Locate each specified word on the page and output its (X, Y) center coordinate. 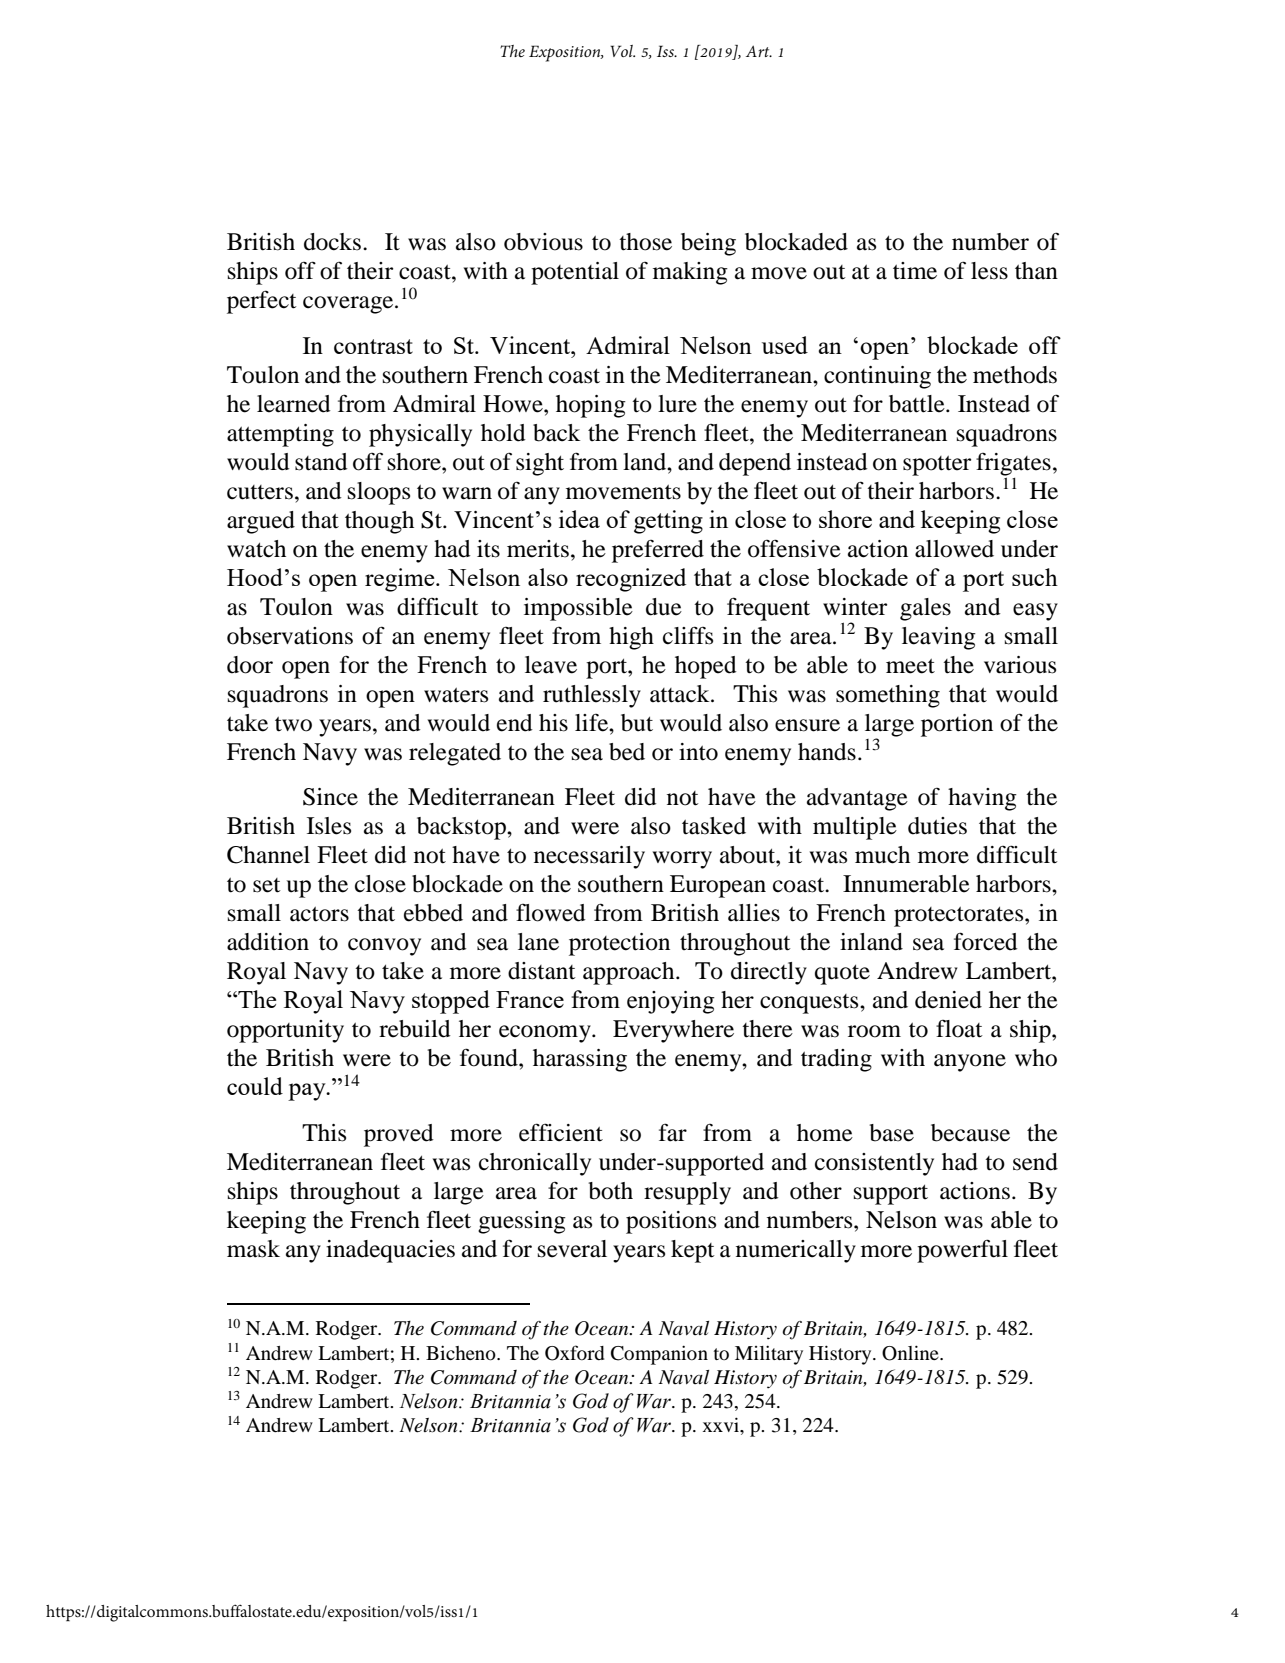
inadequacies (390, 1251)
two (293, 724)
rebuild (415, 1029)
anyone (970, 1063)
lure (677, 404)
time (915, 271)
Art (759, 51)
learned (294, 404)
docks (332, 242)
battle (918, 404)
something (888, 696)
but (637, 723)
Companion (659, 1355)
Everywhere (673, 1031)
